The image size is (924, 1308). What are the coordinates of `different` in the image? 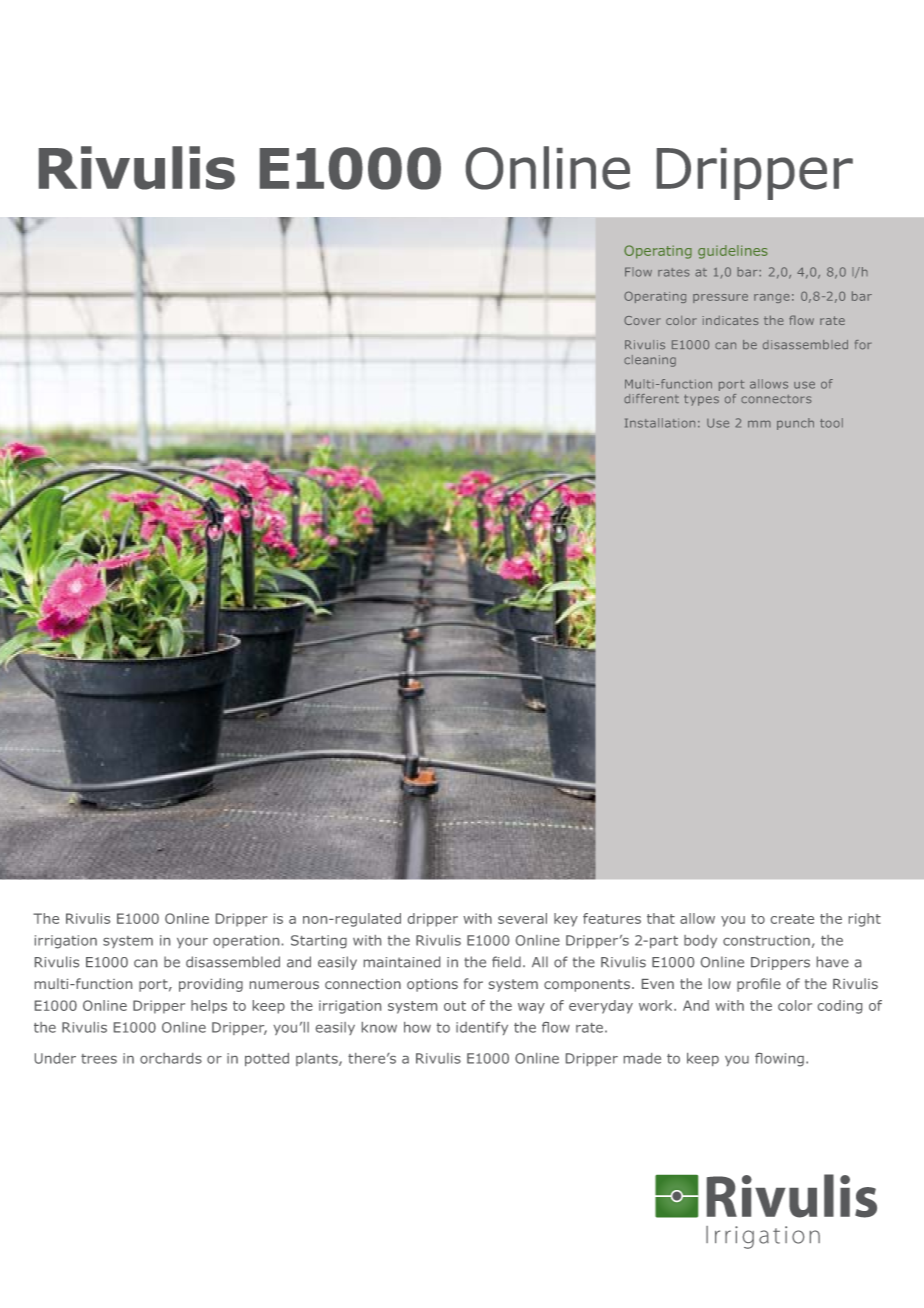 It's located at (651, 399).
